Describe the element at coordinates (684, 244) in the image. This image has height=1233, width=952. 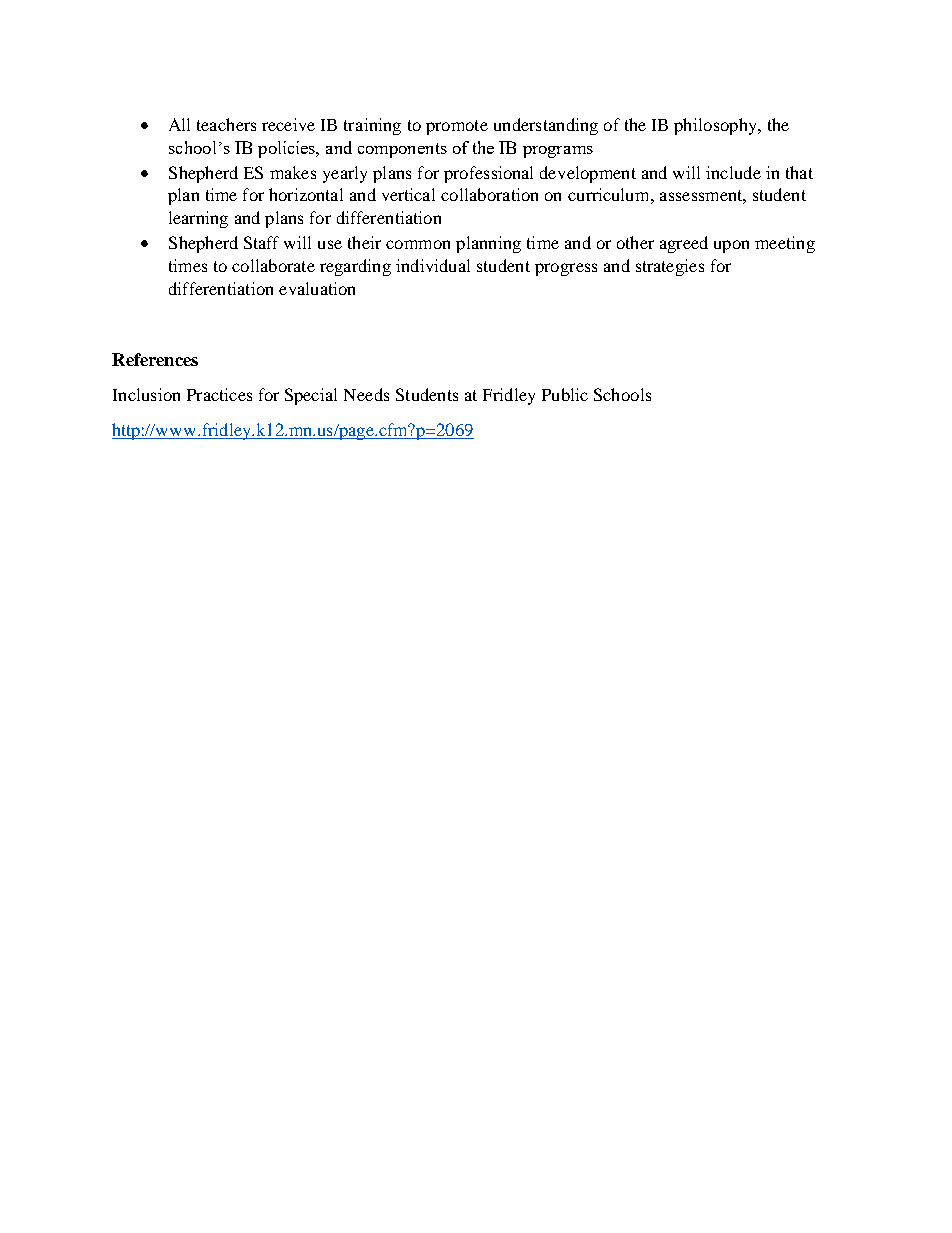
I see `agreed` at that location.
